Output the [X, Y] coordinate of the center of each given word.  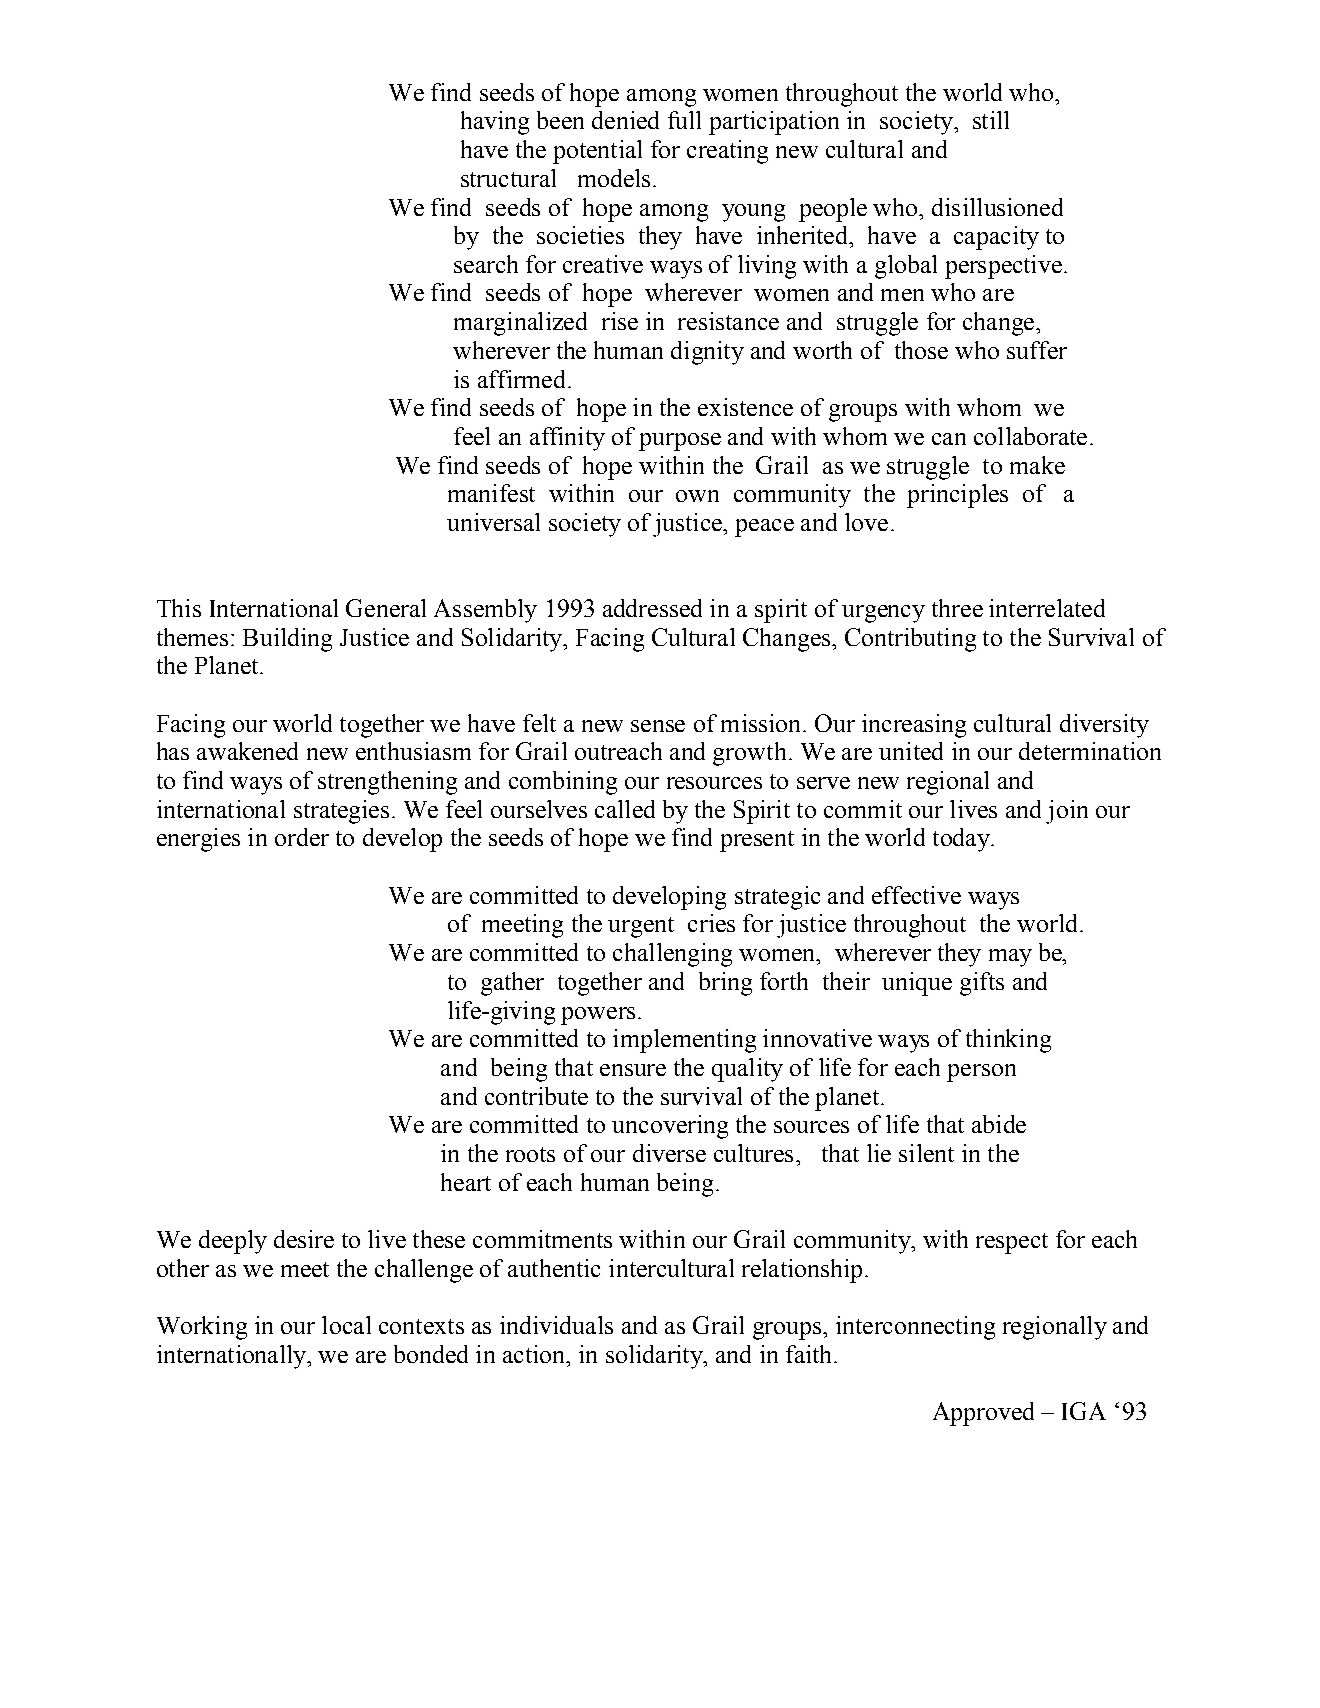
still [991, 120]
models [614, 178]
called [625, 809]
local [346, 1325]
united [911, 751]
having [495, 123]
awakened [247, 751]
